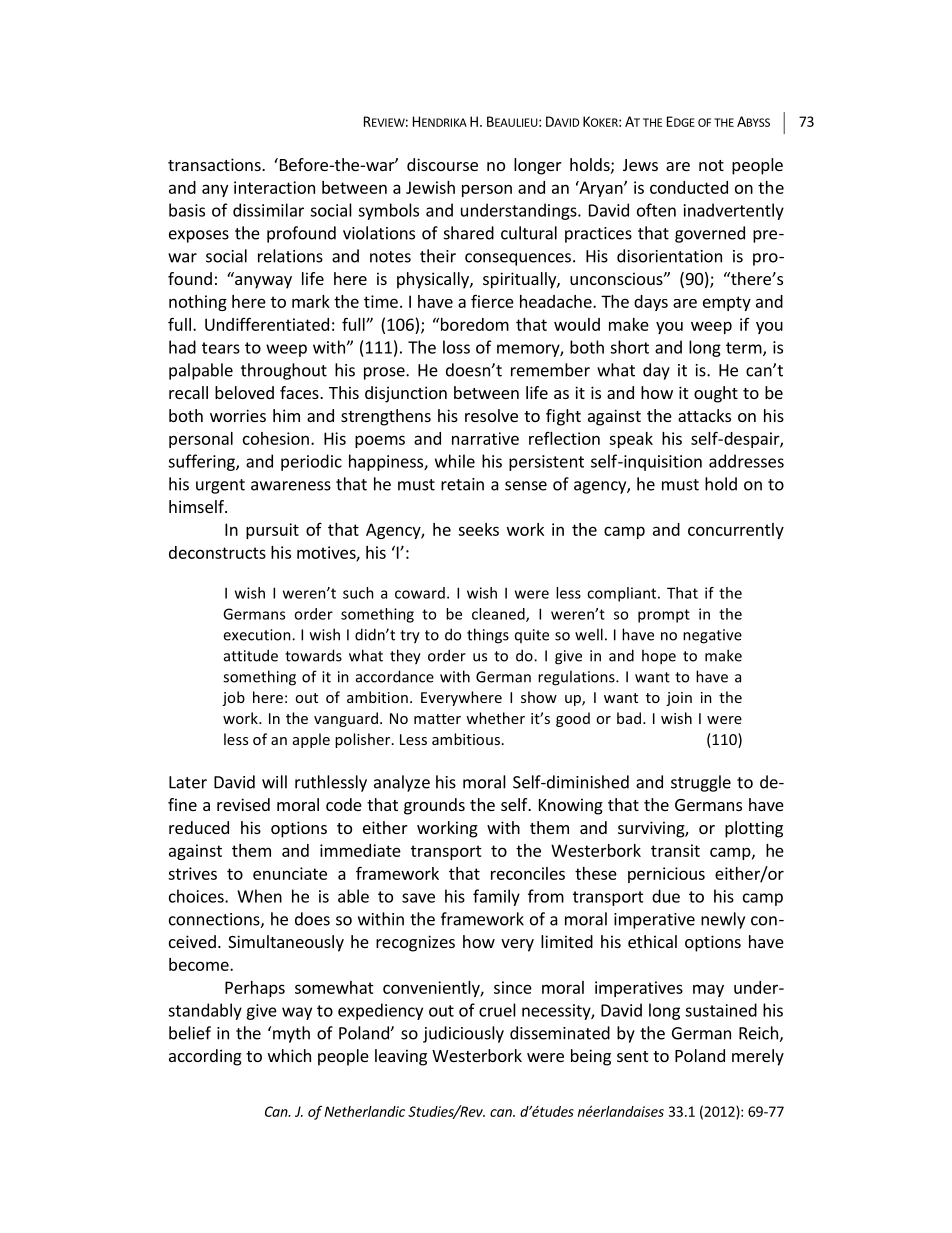 This page has height=1233, width=952. What do you see at coordinates (243, 804) in the page?
I see `revised` at bounding box center [243, 804].
